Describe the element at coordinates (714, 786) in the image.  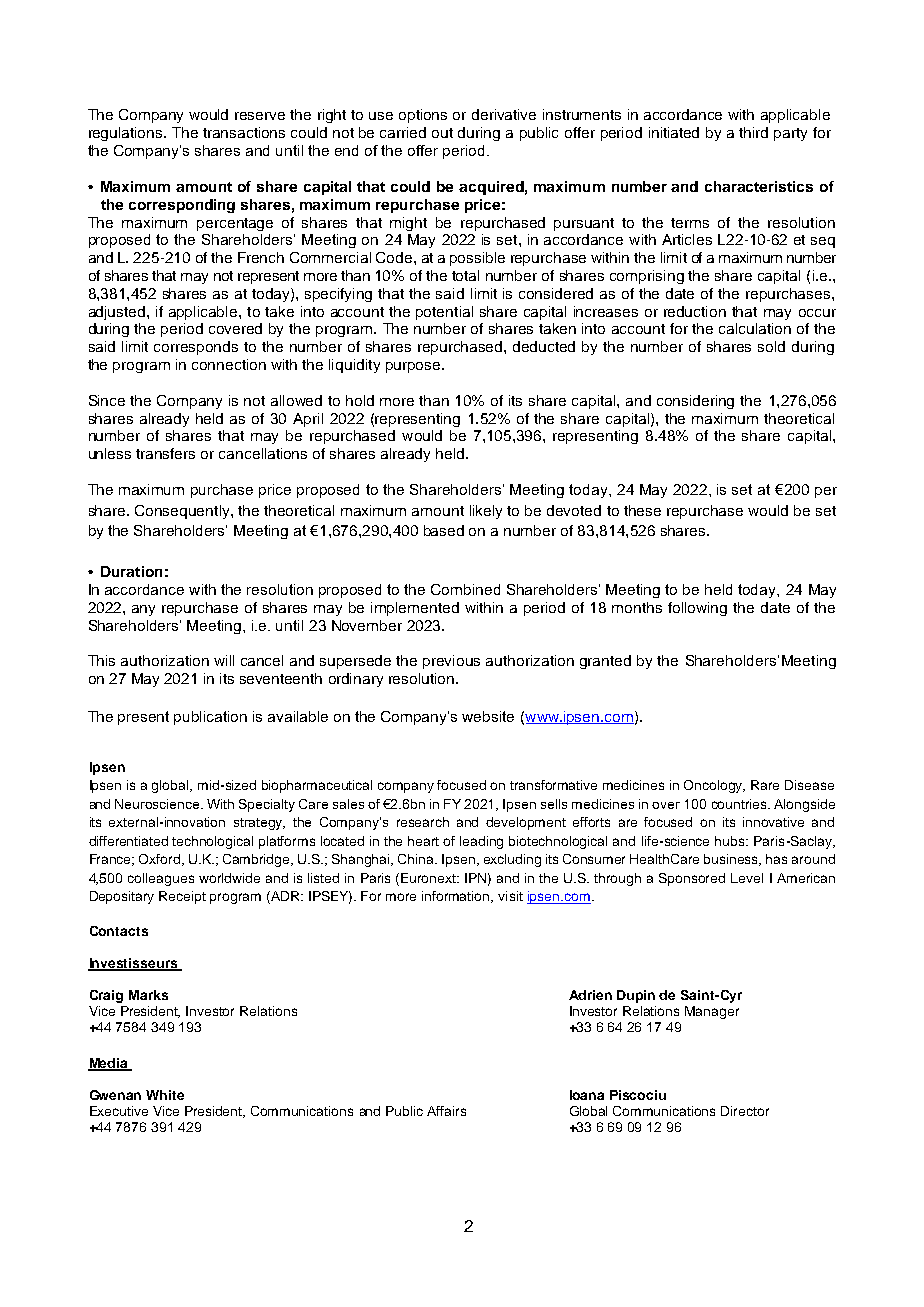
I see `Oncology` at that location.
